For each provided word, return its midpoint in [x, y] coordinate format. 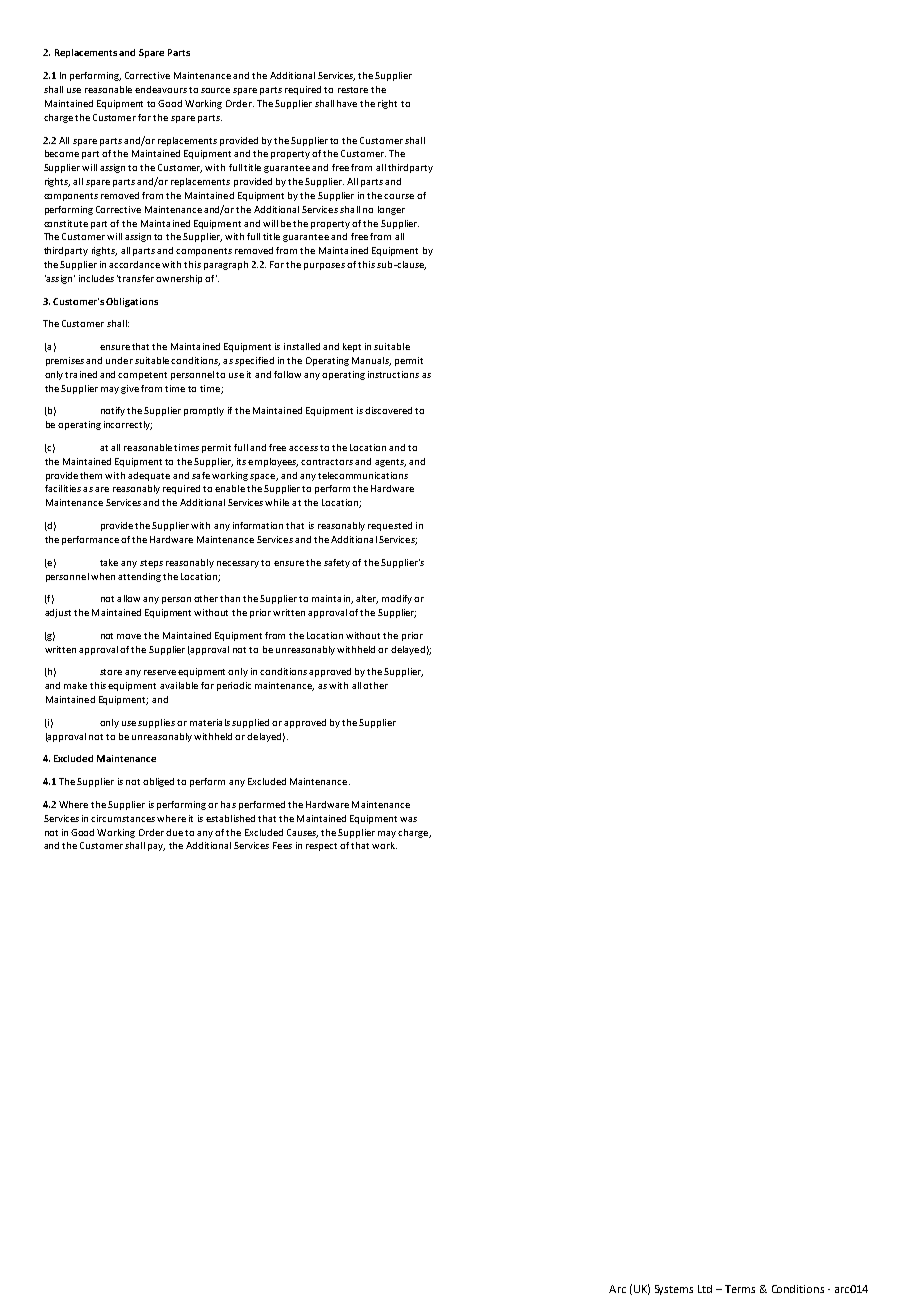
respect [321, 847]
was [408, 819]
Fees [282, 845]
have [347, 103]
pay [156, 847]
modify [397, 599]
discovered [388, 410]
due [174, 832]
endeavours [161, 89]
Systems [674, 1290]
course [399, 196]
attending [139, 577]
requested [390, 526]
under [119, 360]
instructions [393, 374]
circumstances [123, 818]
